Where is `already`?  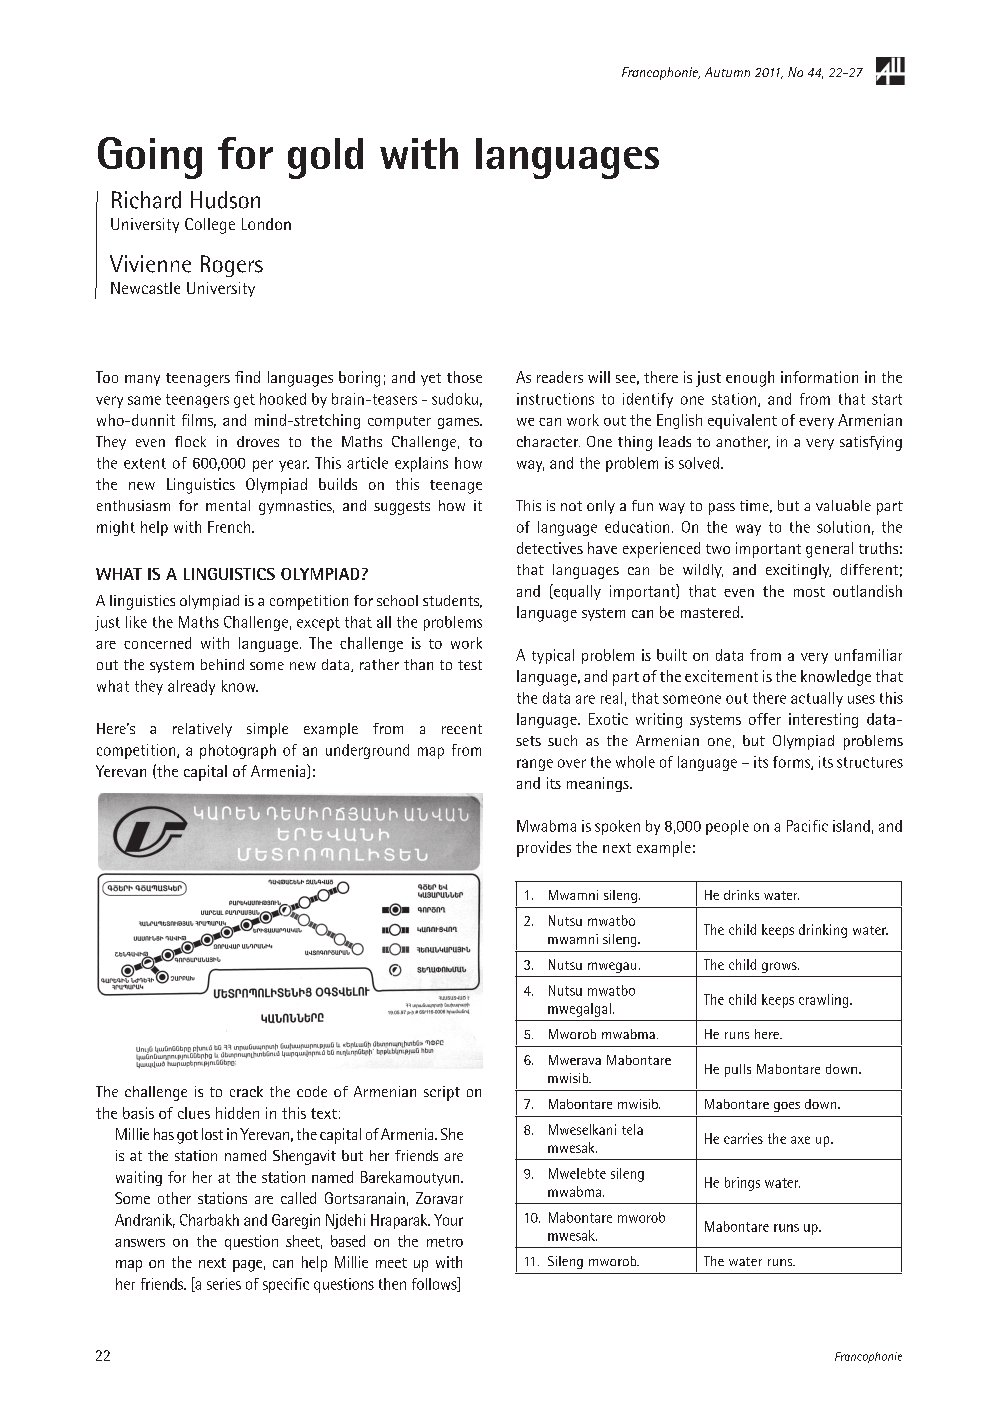
already is located at coordinates (191, 687).
